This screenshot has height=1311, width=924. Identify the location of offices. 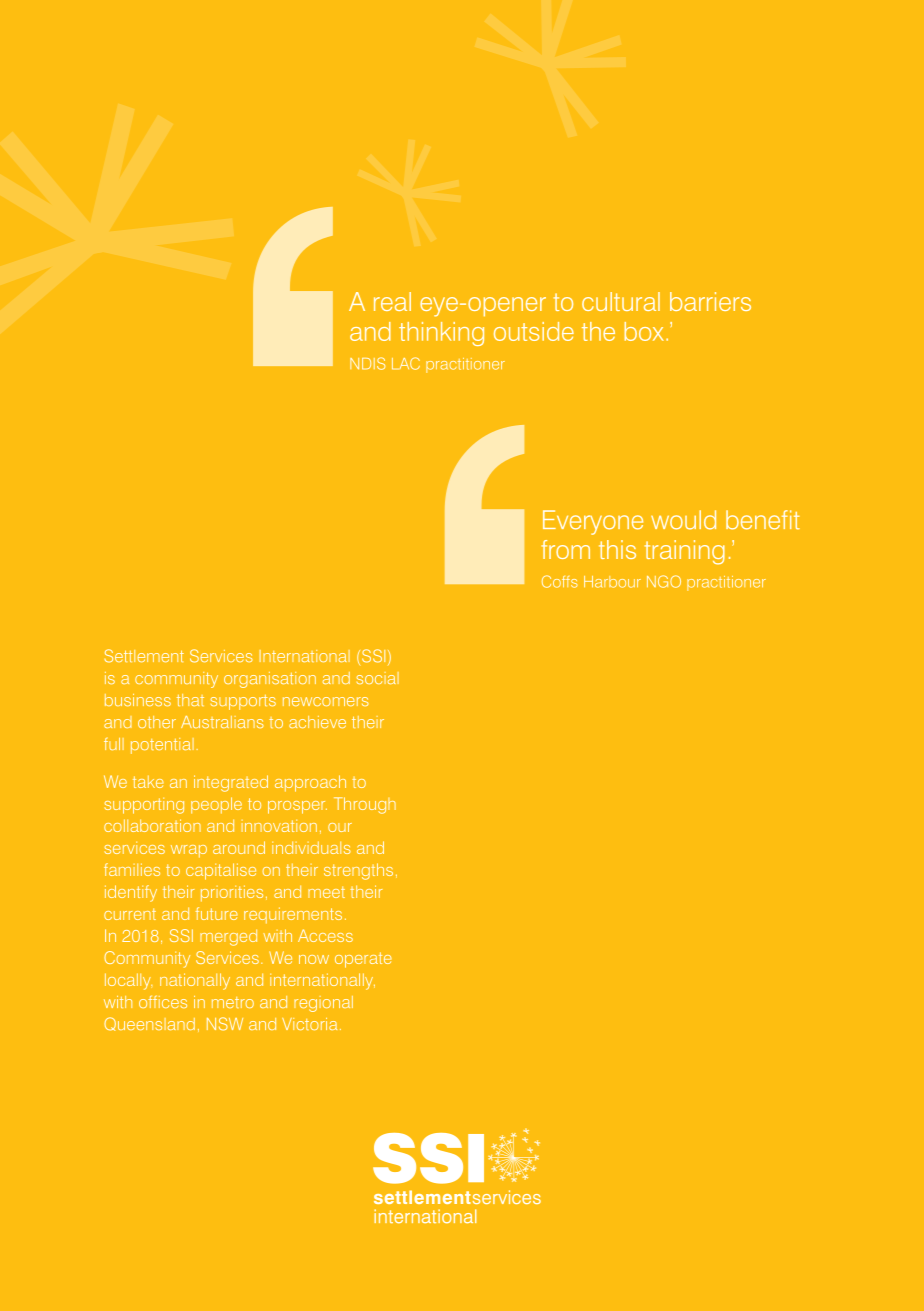
(163, 1001).
